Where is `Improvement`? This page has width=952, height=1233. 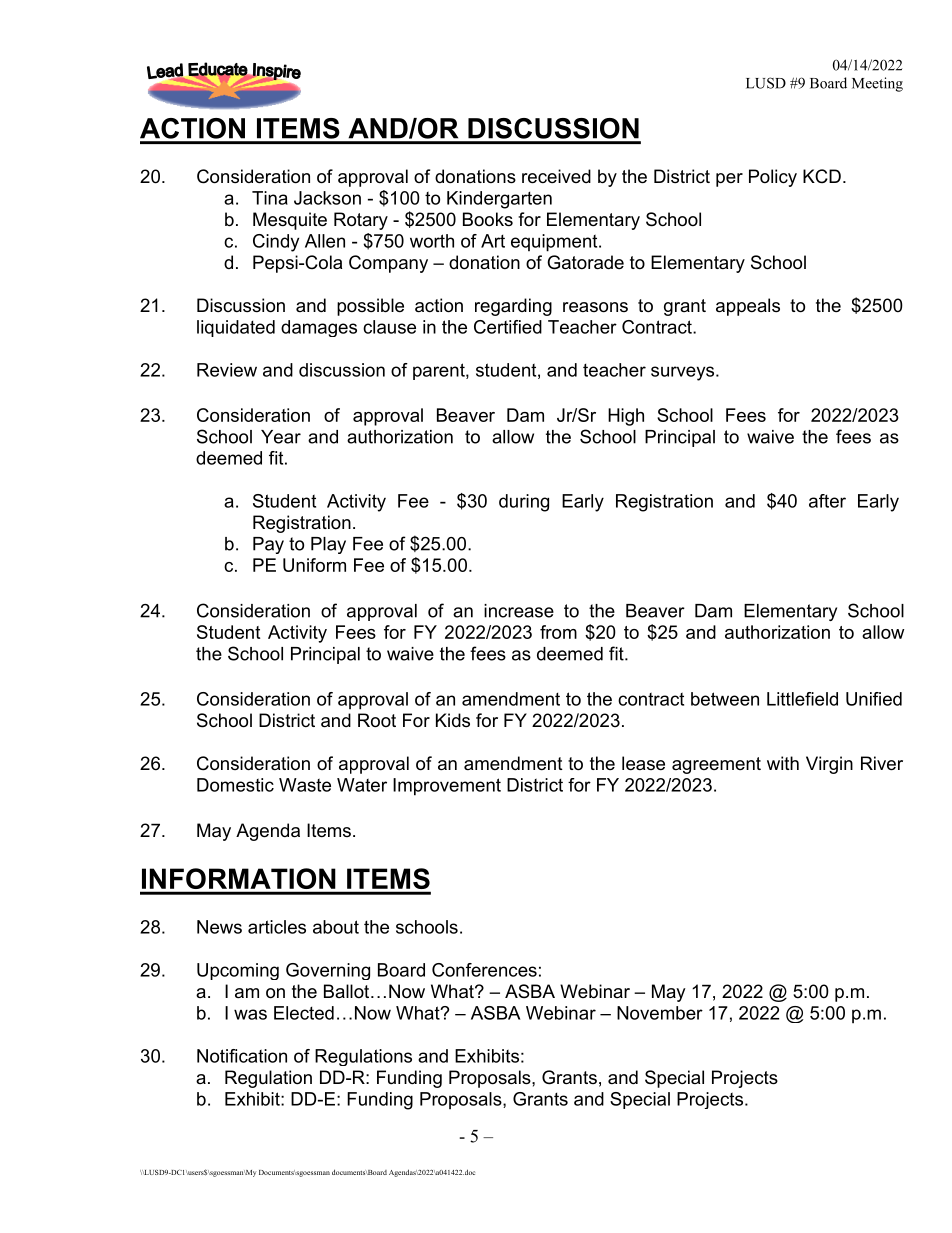
Improvement is located at coordinates (447, 787).
